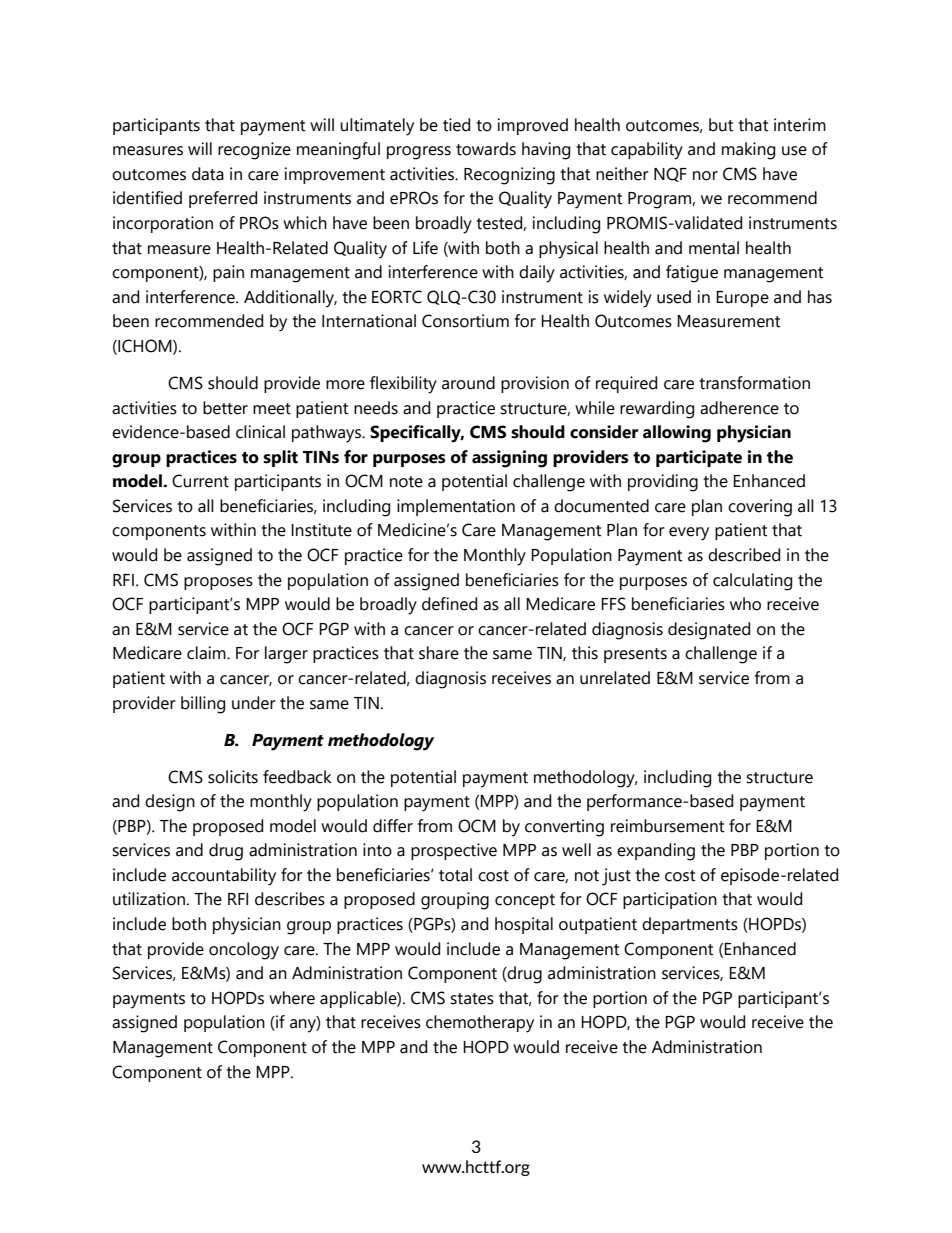  What do you see at coordinates (321, 530) in the screenshot?
I see `Institute` at bounding box center [321, 530].
